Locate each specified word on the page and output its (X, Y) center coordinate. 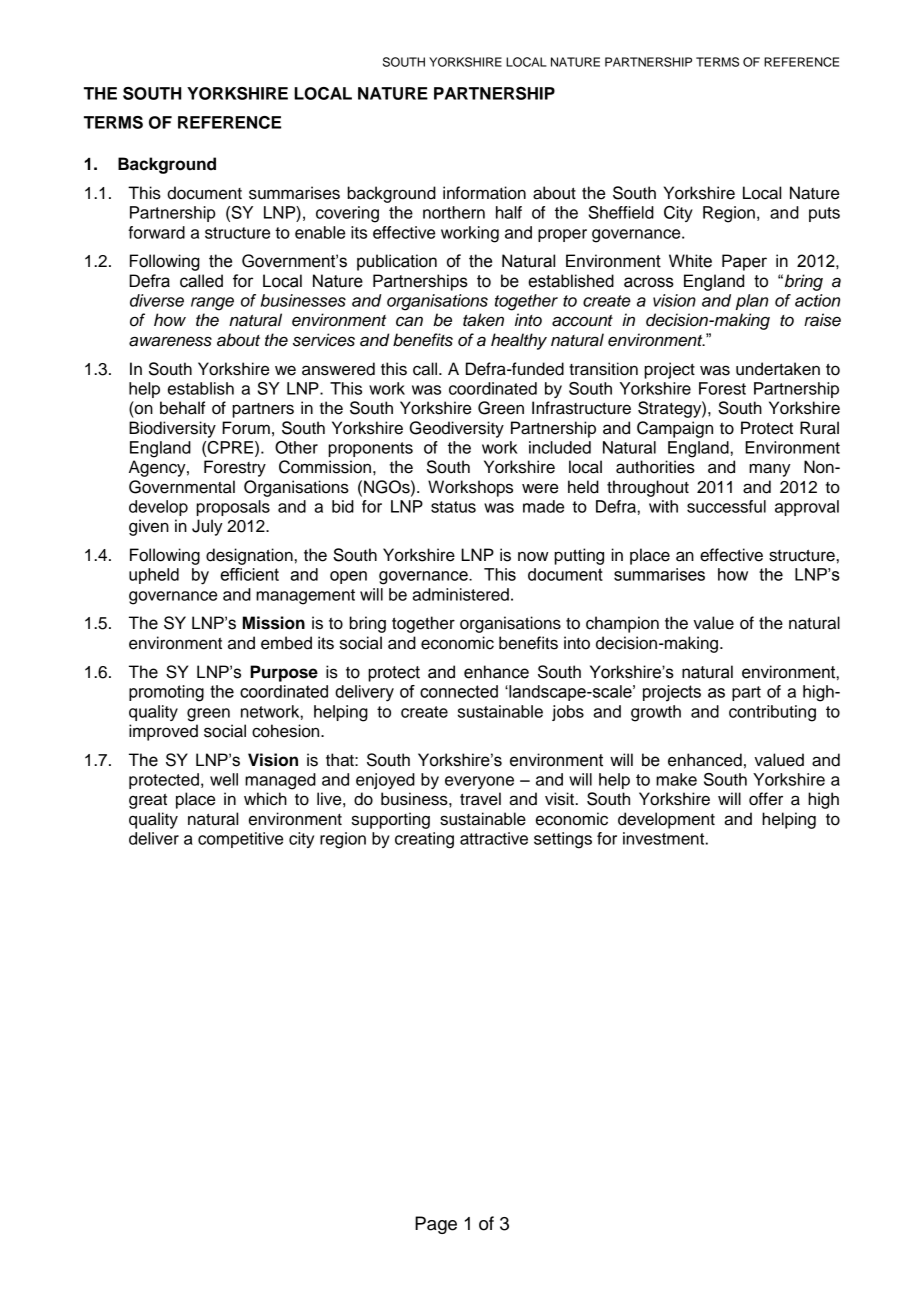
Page (436, 1225)
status (453, 507)
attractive (494, 838)
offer (766, 799)
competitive (240, 840)
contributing (772, 713)
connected (459, 691)
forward (156, 232)
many (770, 470)
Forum (246, 428)
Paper (744, 262)
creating (424, 840)
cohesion (287, 731)
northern (454, 212)
